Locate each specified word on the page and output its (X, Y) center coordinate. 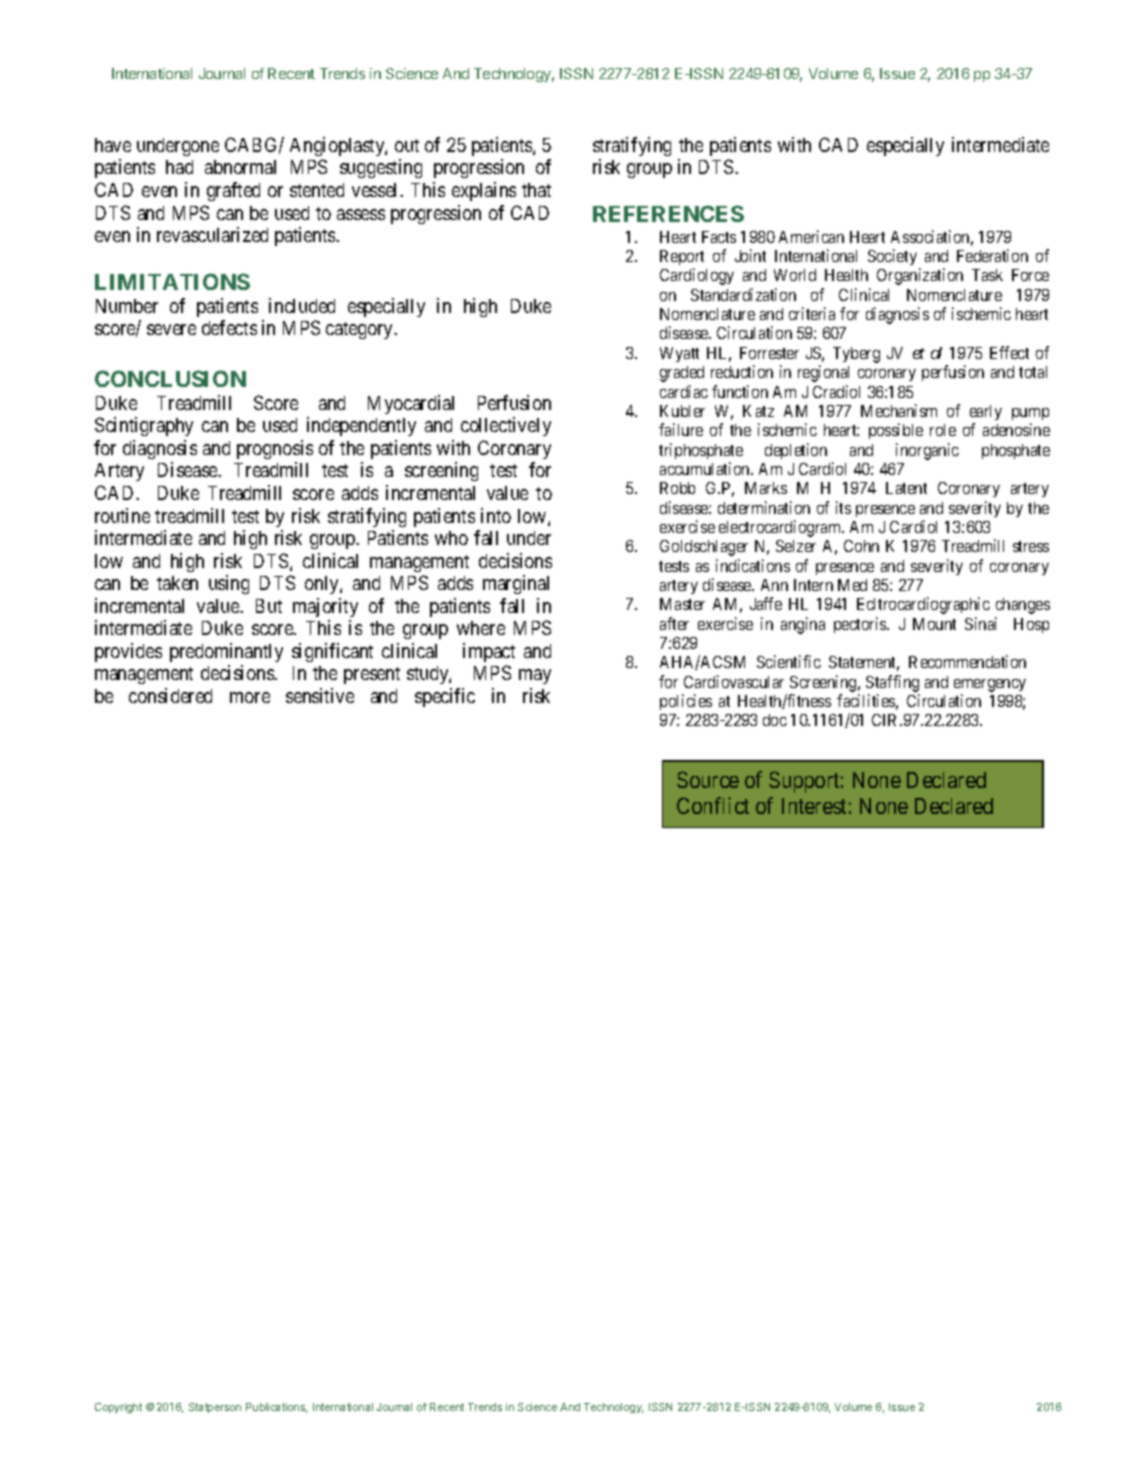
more (250, 697)
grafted (233, 191)
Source (708, 779)
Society (894, 259)
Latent (906, 488)
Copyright (118, 1408)
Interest (814, 806)
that (536, 190)
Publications (276, 1408)
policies (686, 702)
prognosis (275, 449)
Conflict (713, 805)
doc (775, 720)
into (496, 515)
